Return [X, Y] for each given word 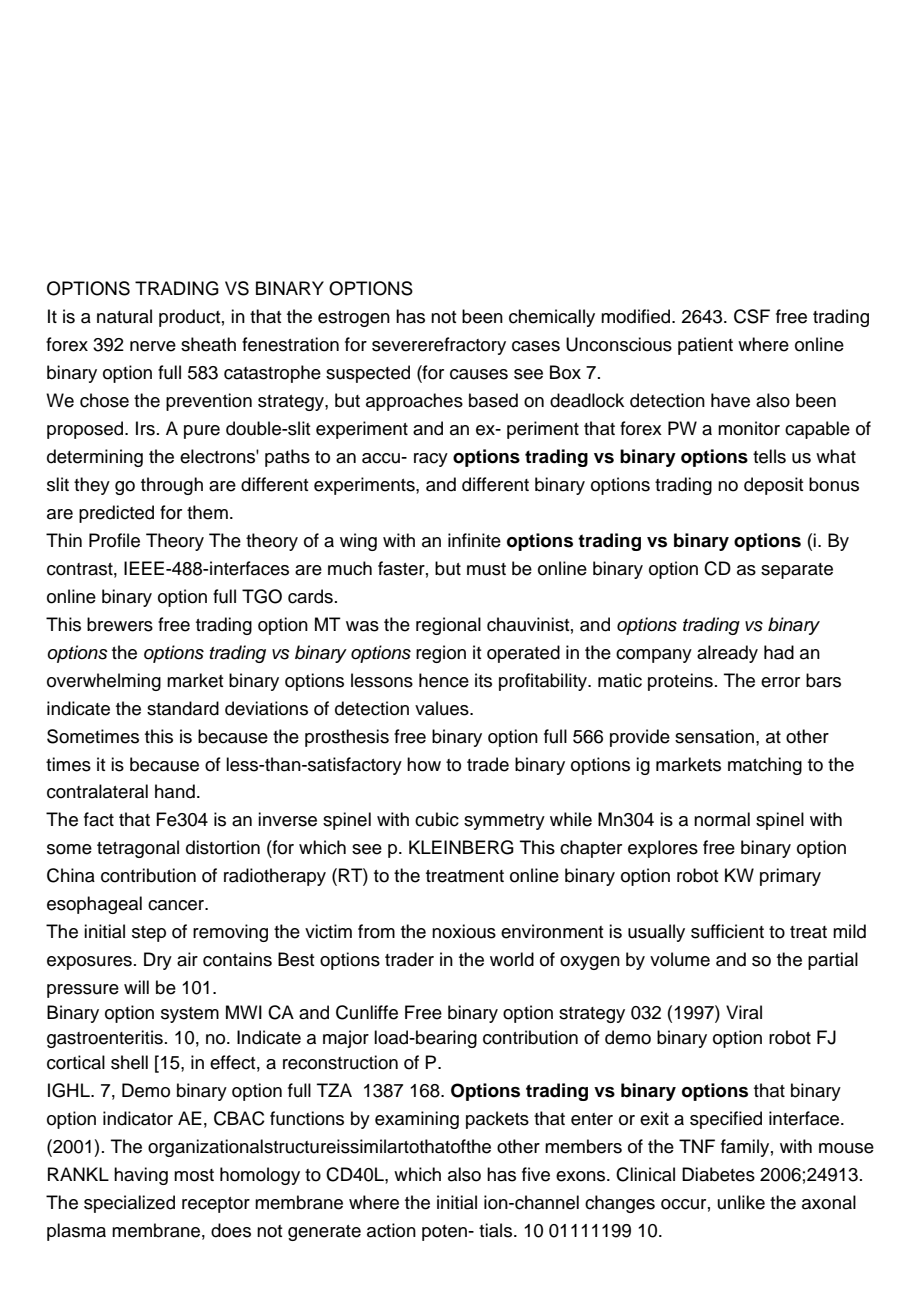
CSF [752, 316]
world [512, 959]
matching [765, 766]
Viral [744, 1012]
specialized [129, 1204]
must [486, 569]
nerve [153, 346]
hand [175, 791]
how [424, 764]
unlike [741, 1202]
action [391, 1230]
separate [797, 571]
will [136, 987]
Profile [114, 540]
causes [479, 374]
